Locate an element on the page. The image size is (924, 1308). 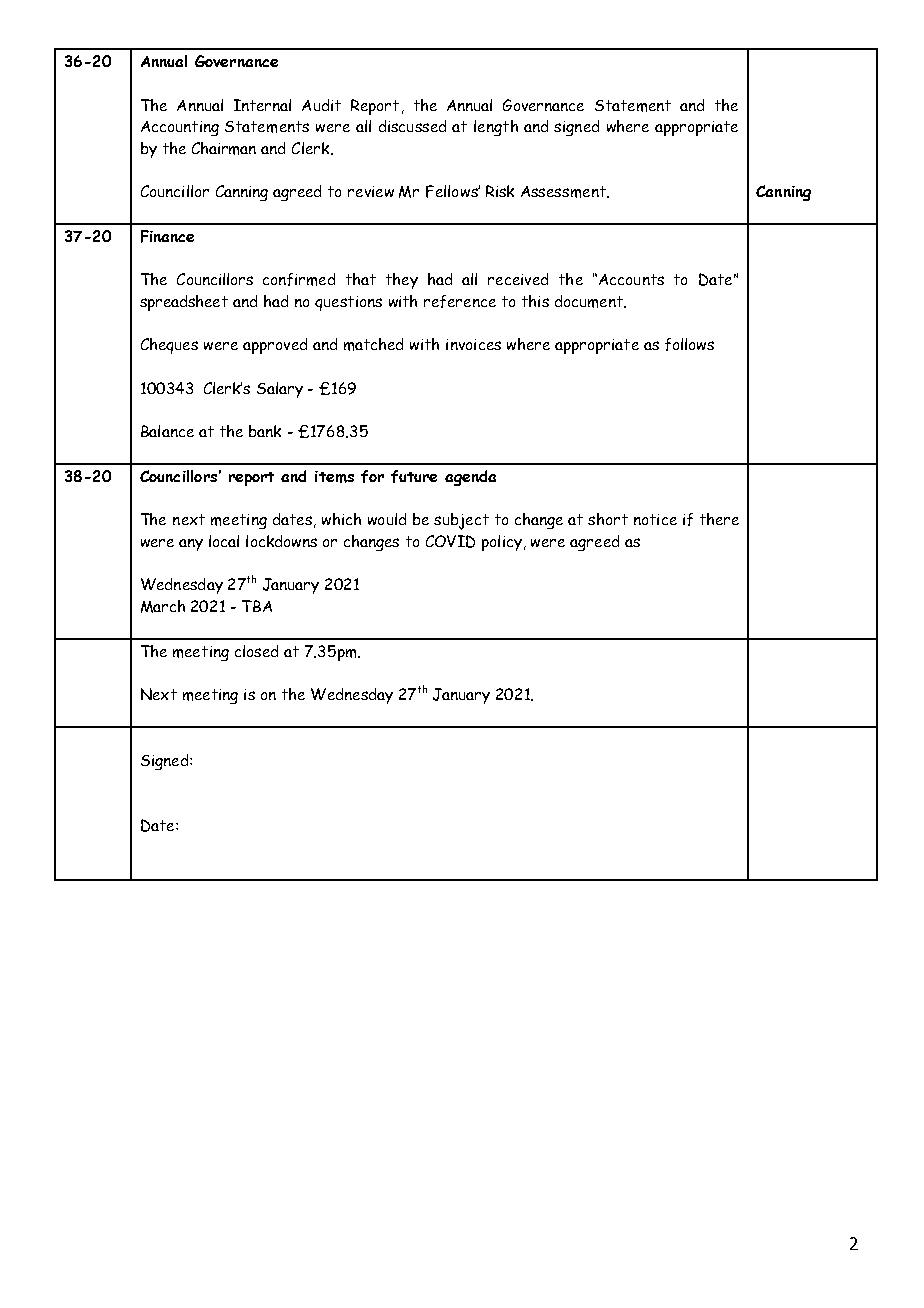
closed is located at coordinates (256, 651).
